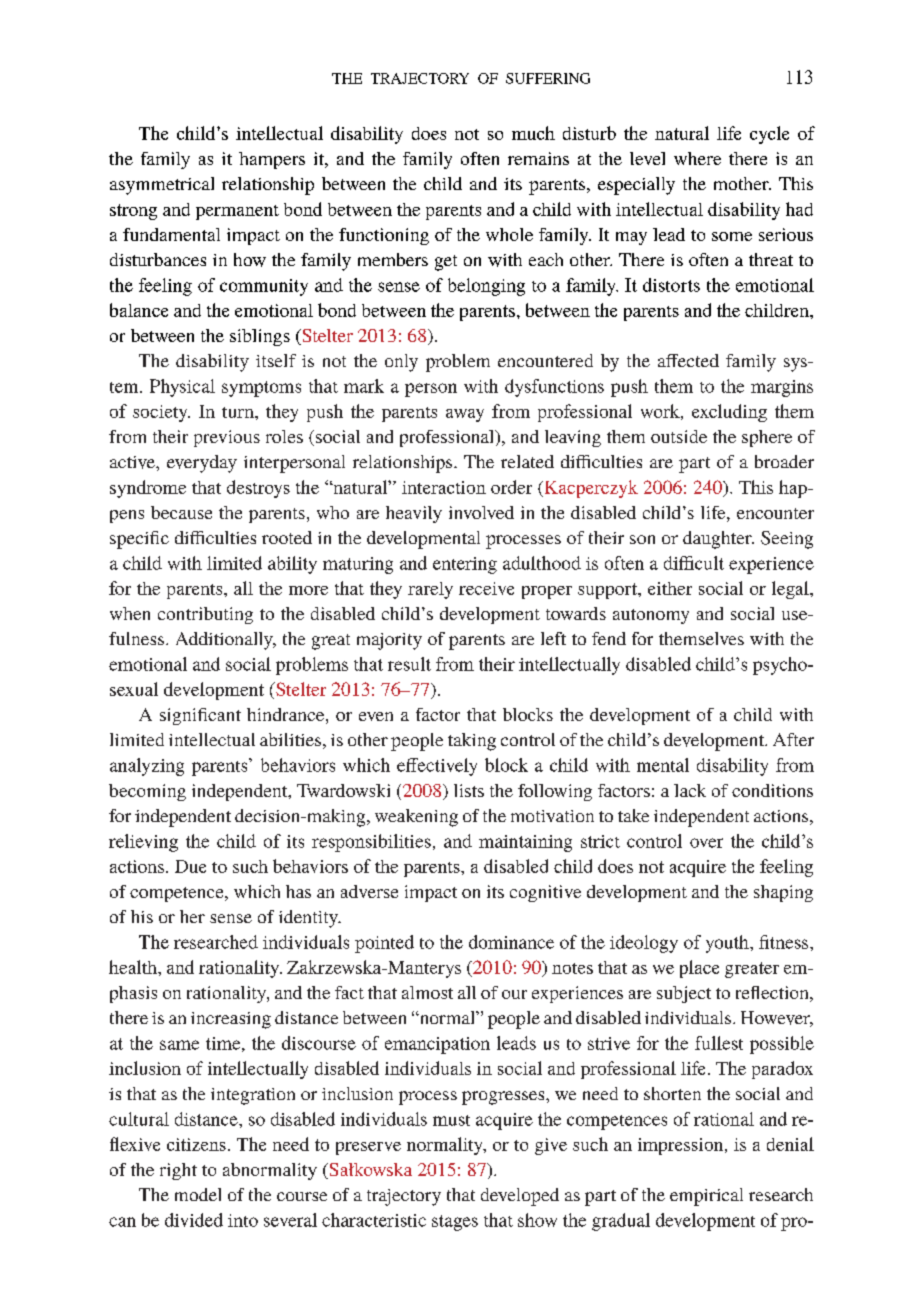 The height and width of the document is (1316, 923). What do you see at coordinates (511, 942) in the document?
I see `dominance` at bounding box center [511, 942].
